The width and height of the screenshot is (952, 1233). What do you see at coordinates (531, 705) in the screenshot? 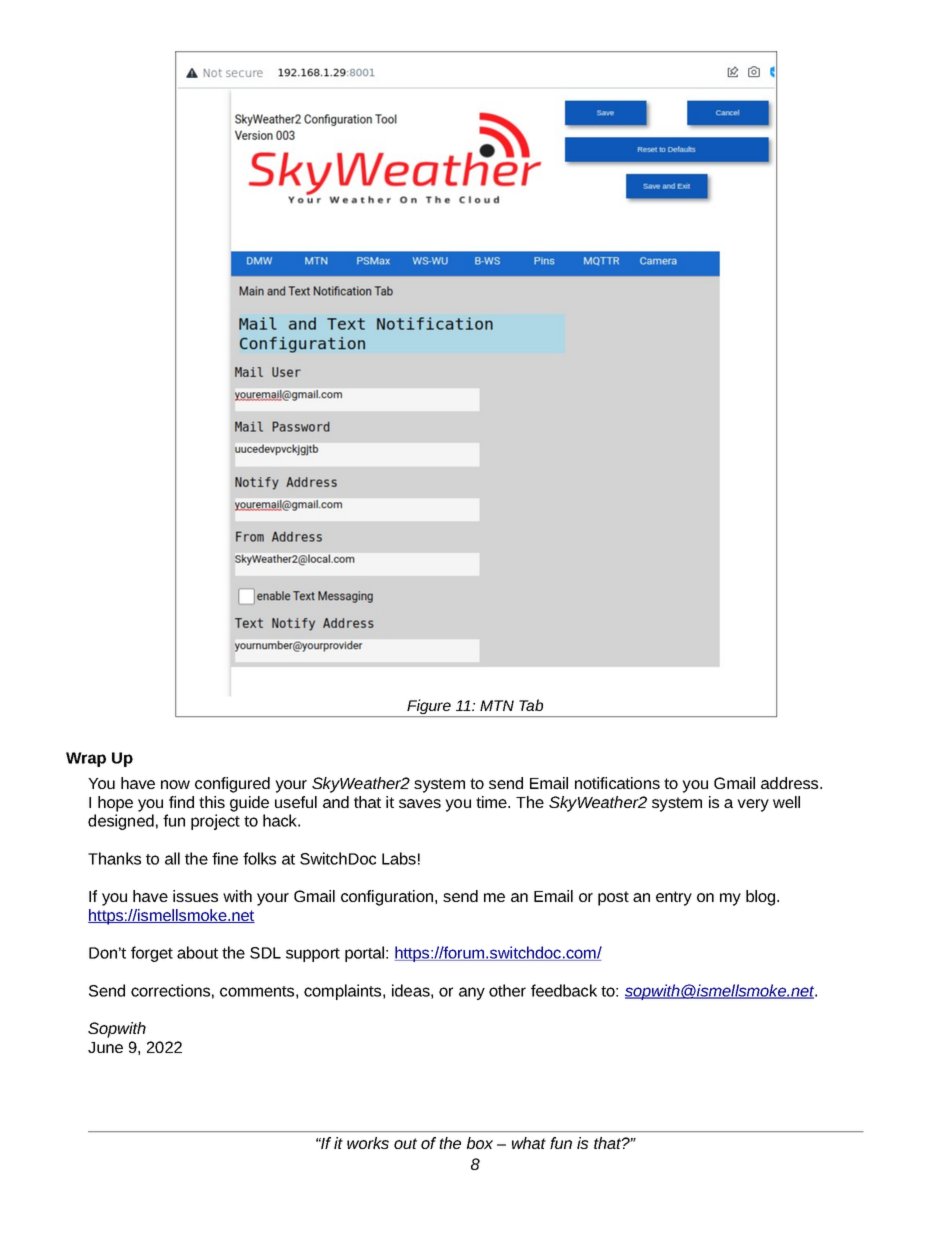
I see `Tab` at bounding box center [531, 705].
